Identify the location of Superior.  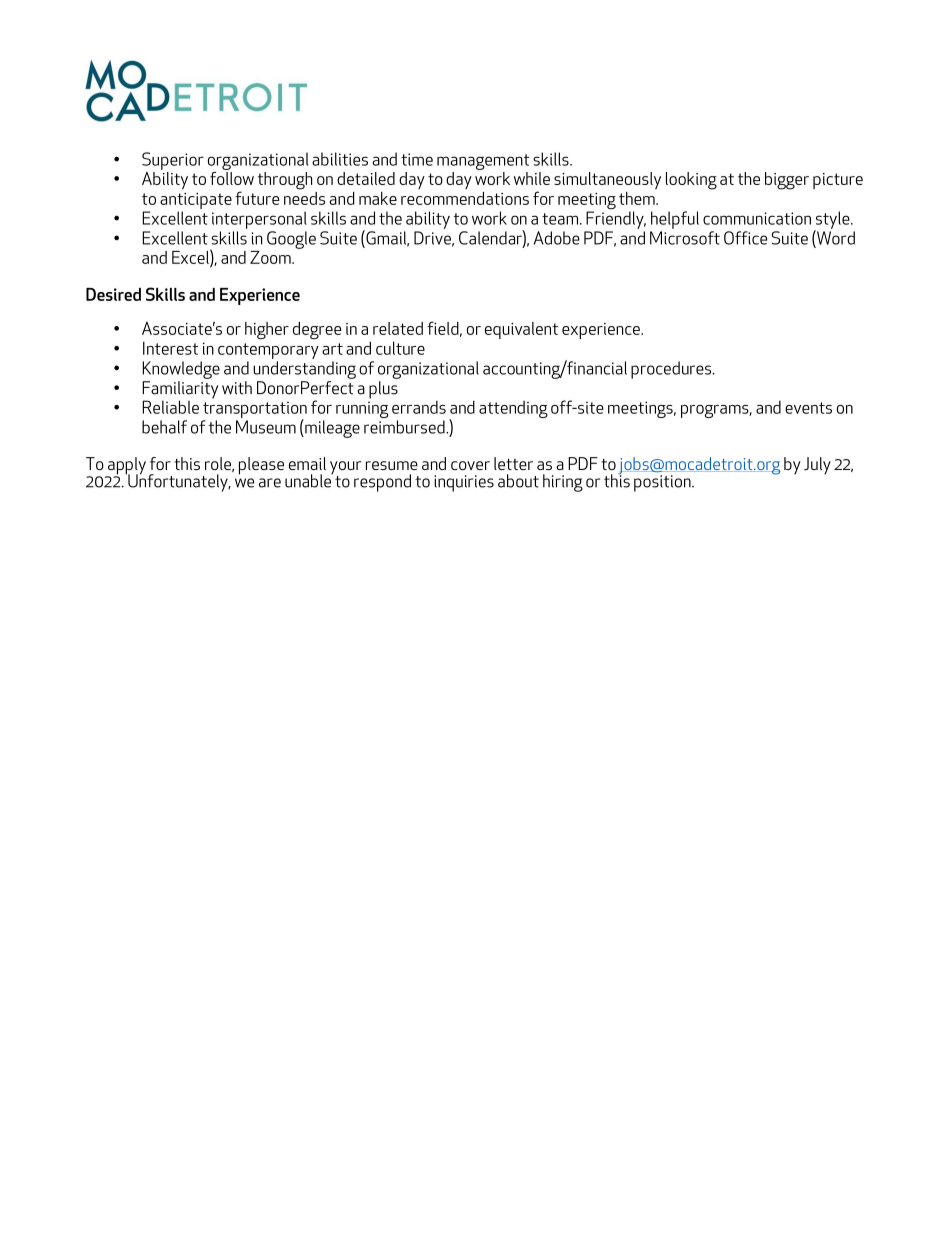
(173, 161).
